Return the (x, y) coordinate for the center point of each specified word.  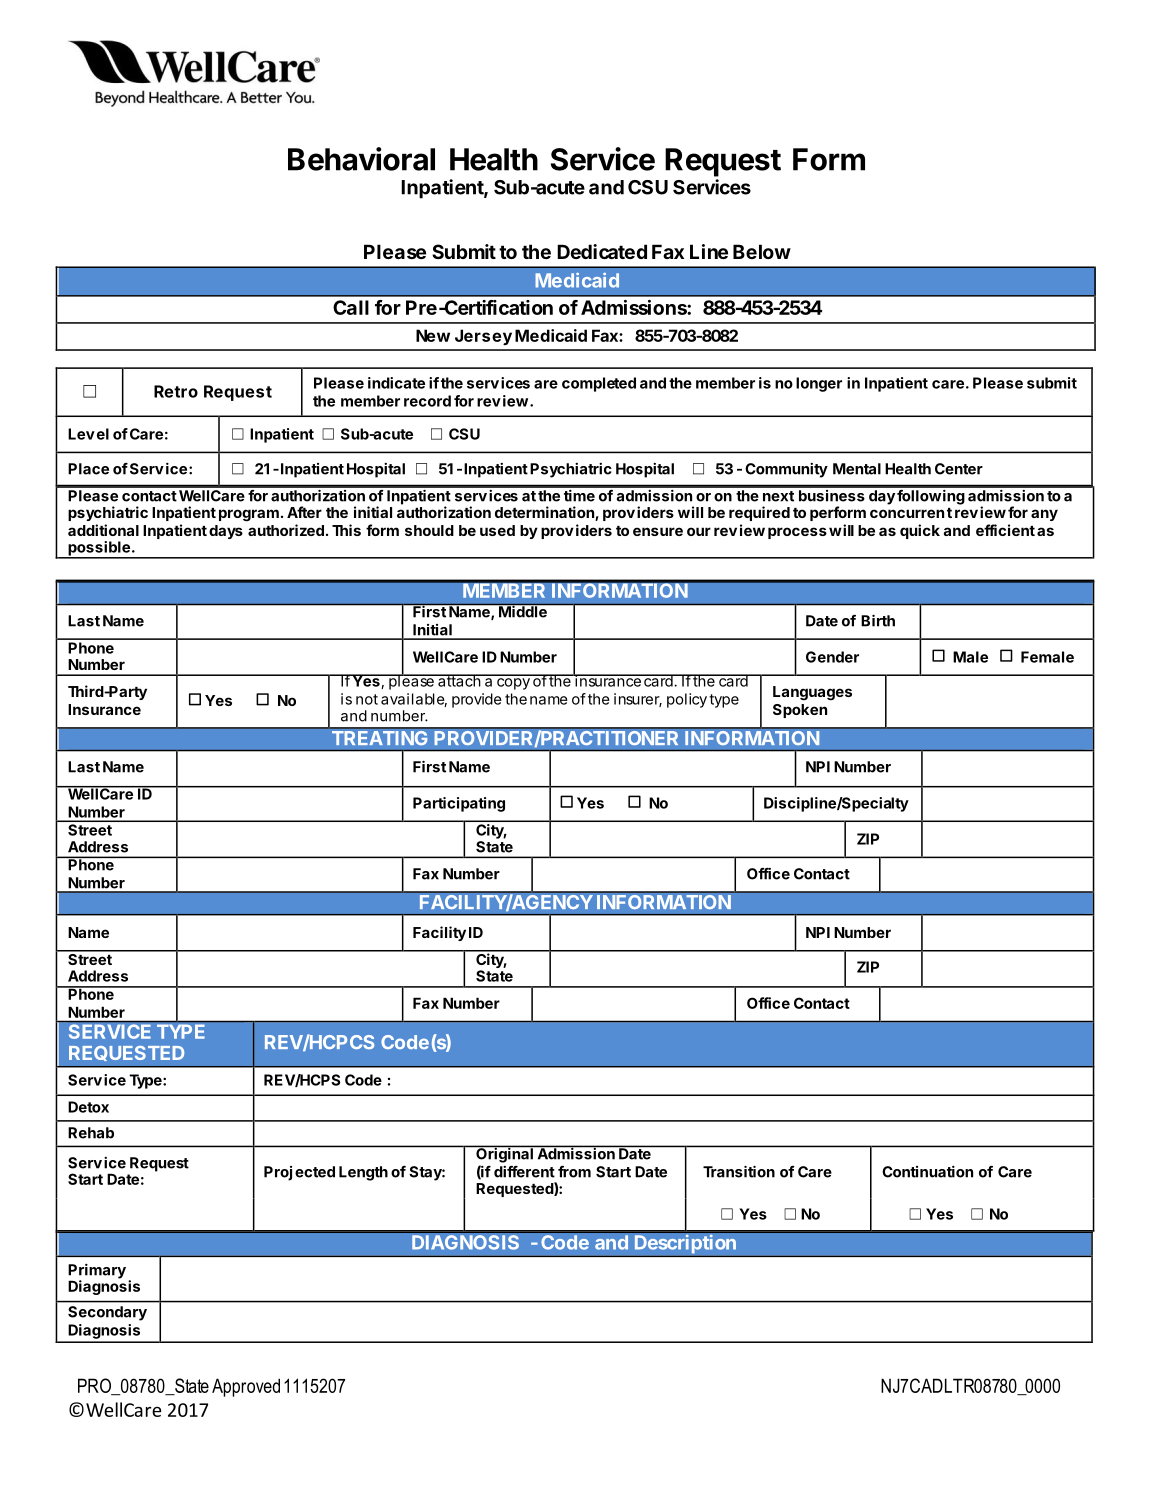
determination (545, 513)
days (226, 532)
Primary (97, 1272)
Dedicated (602, 251)
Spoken (800, 711)
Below (762, 251)
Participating (459, 804)
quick (920, 531)
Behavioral (361, 159)
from (574, 1172)
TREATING (379, 738)
